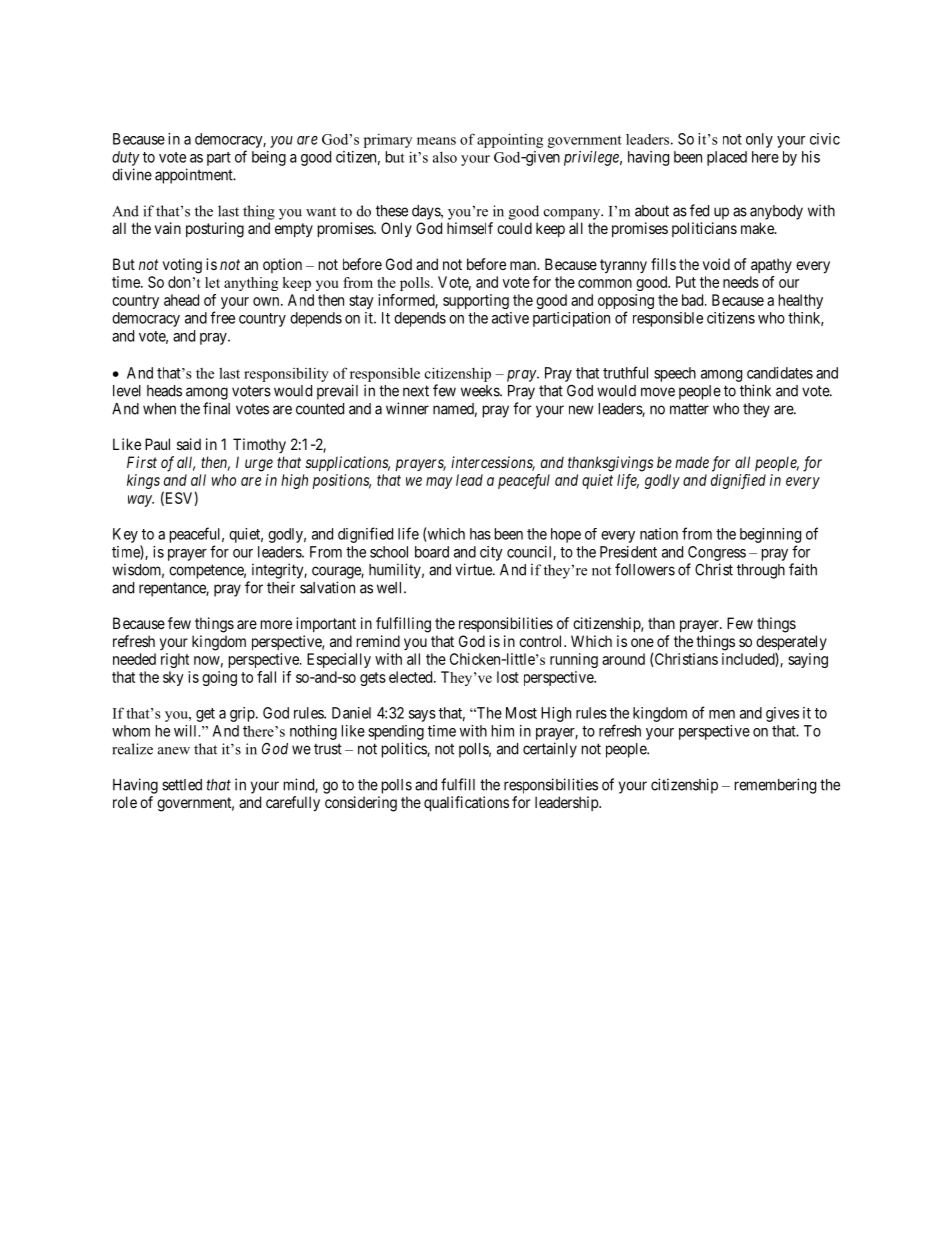  I want to click on urge, so click(259, 465).
